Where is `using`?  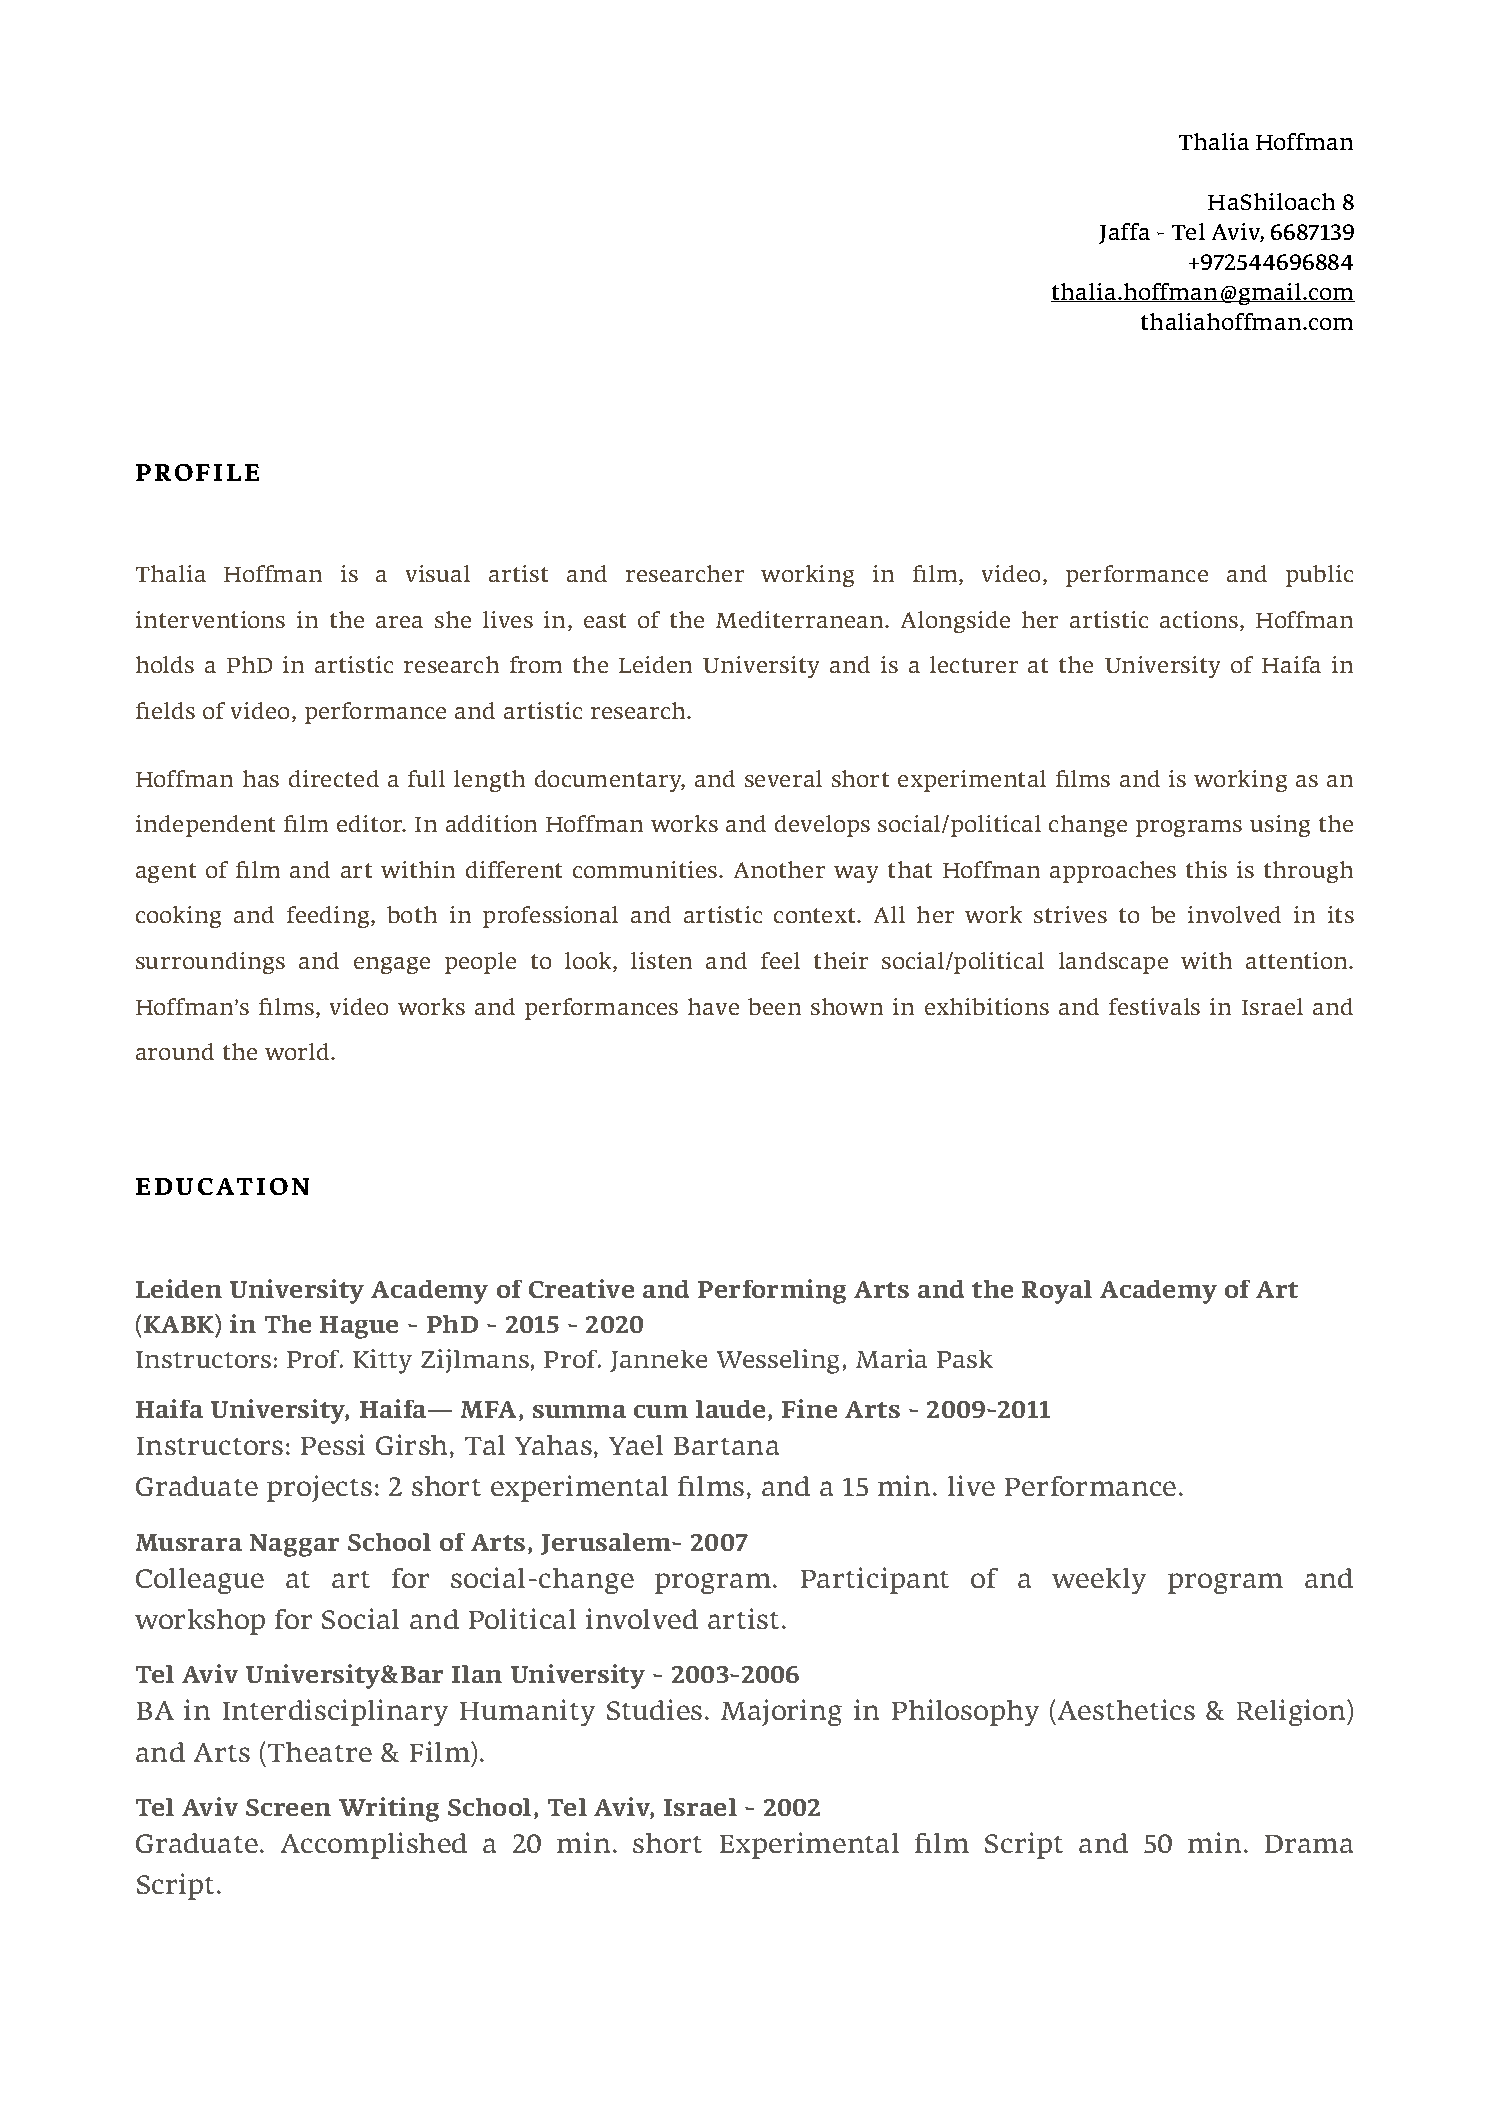
using is located at coordinates (1280, 826).
